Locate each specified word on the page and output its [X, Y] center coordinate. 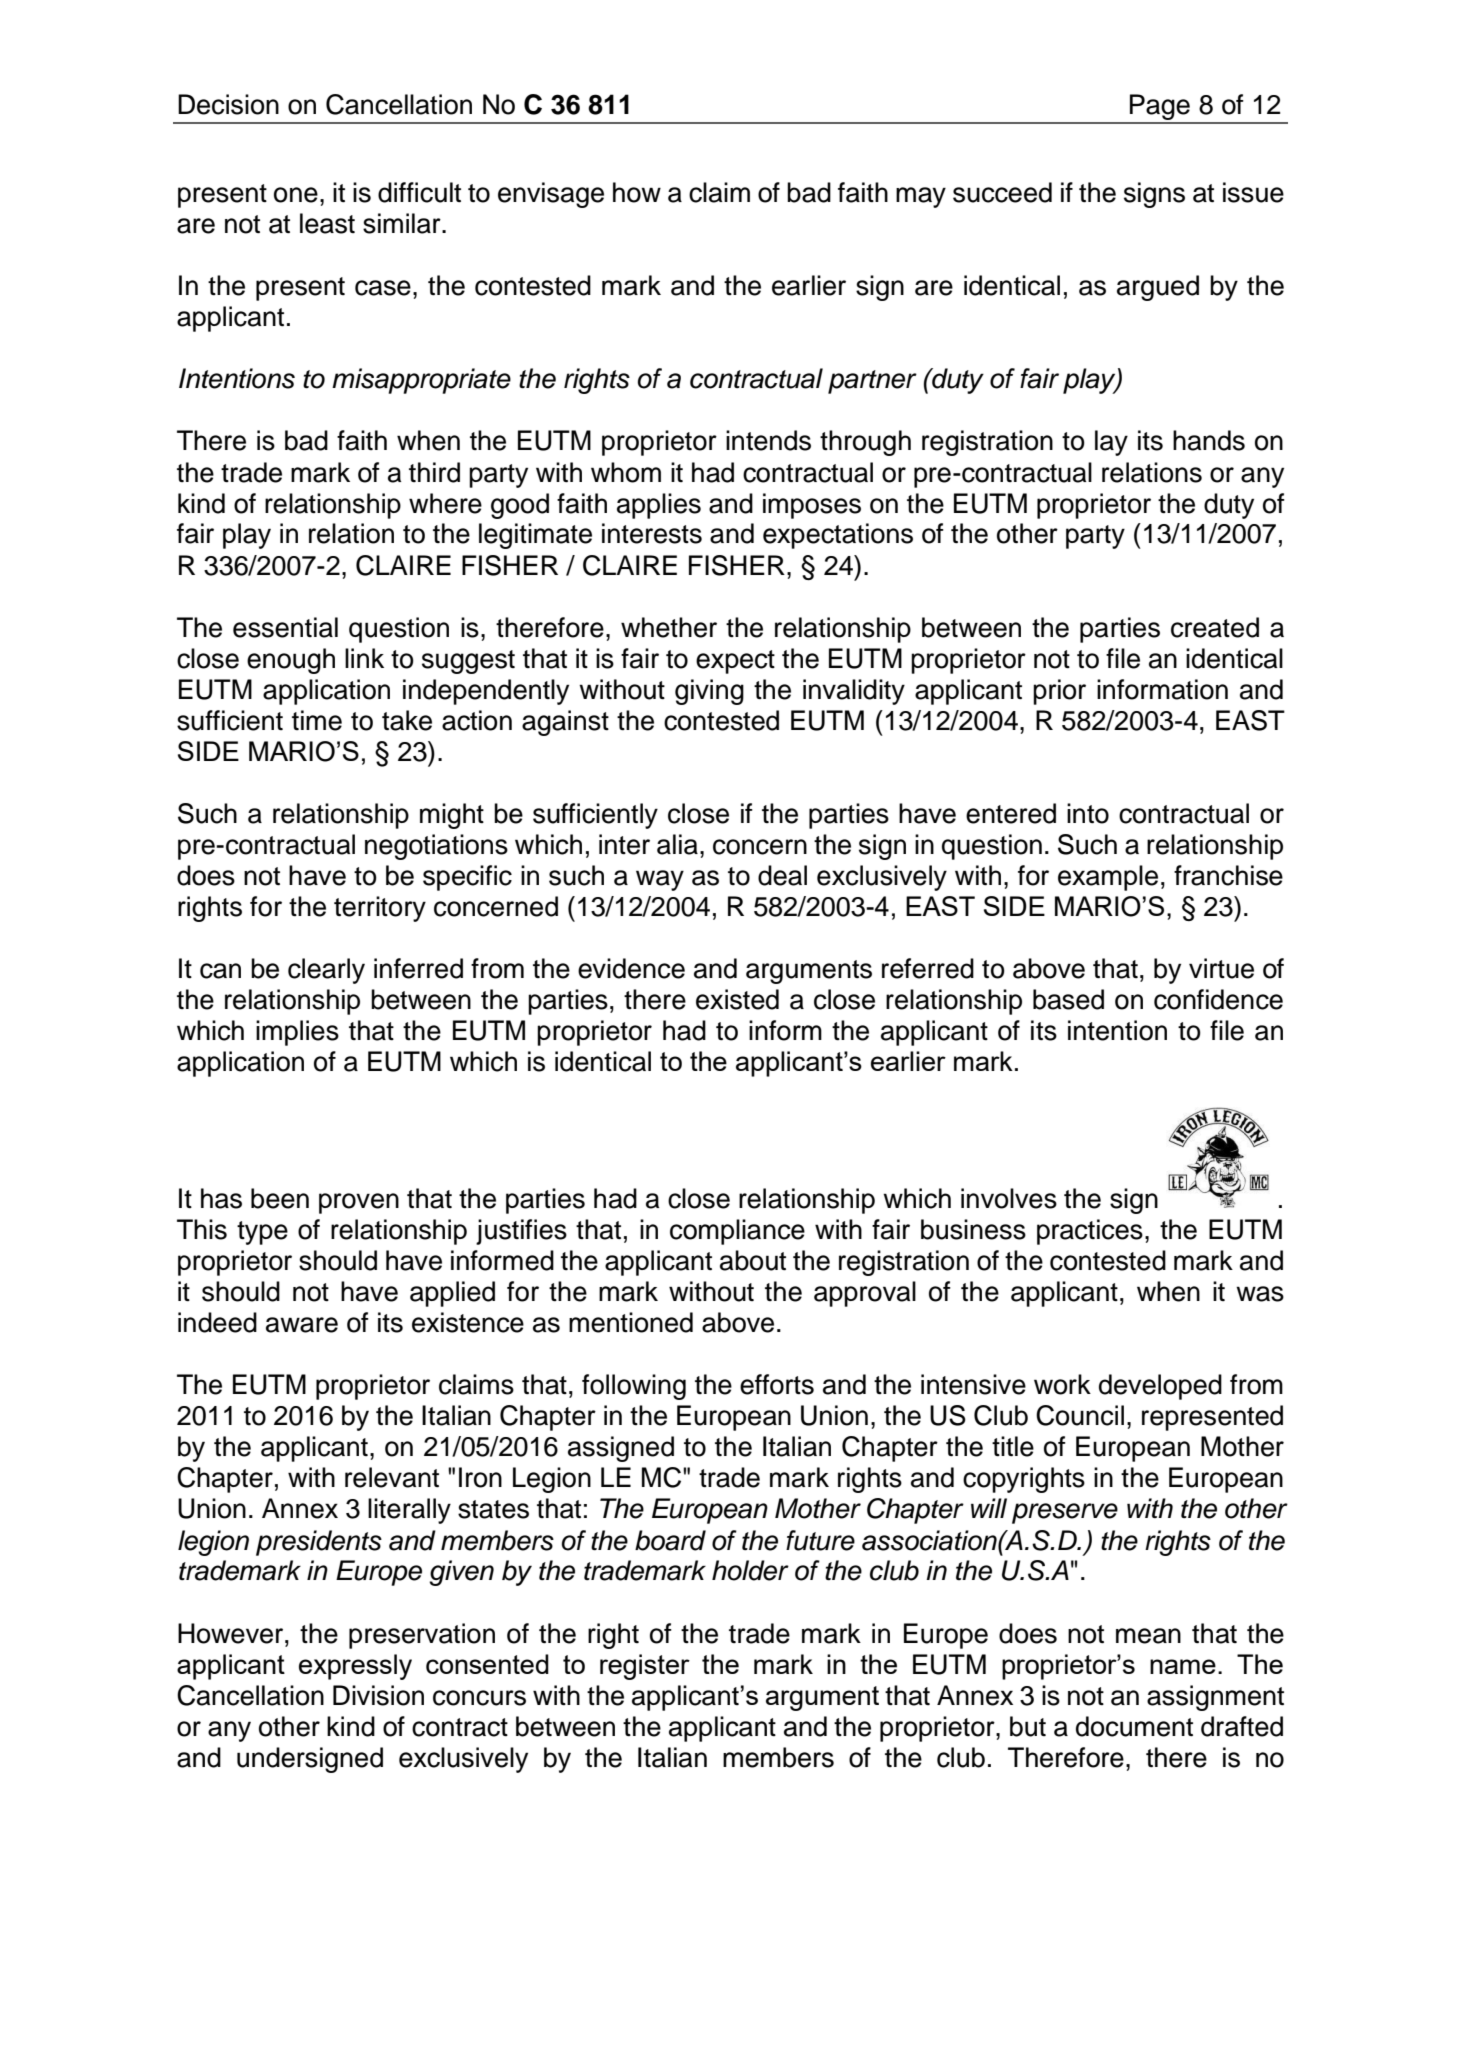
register [645, 1667]
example [1108, 878]
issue [1253, 192]
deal [782, 875]
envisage [551, 195]
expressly [355, 1667]
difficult [419, 192]
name [1183, 1666]
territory [380, 909]
